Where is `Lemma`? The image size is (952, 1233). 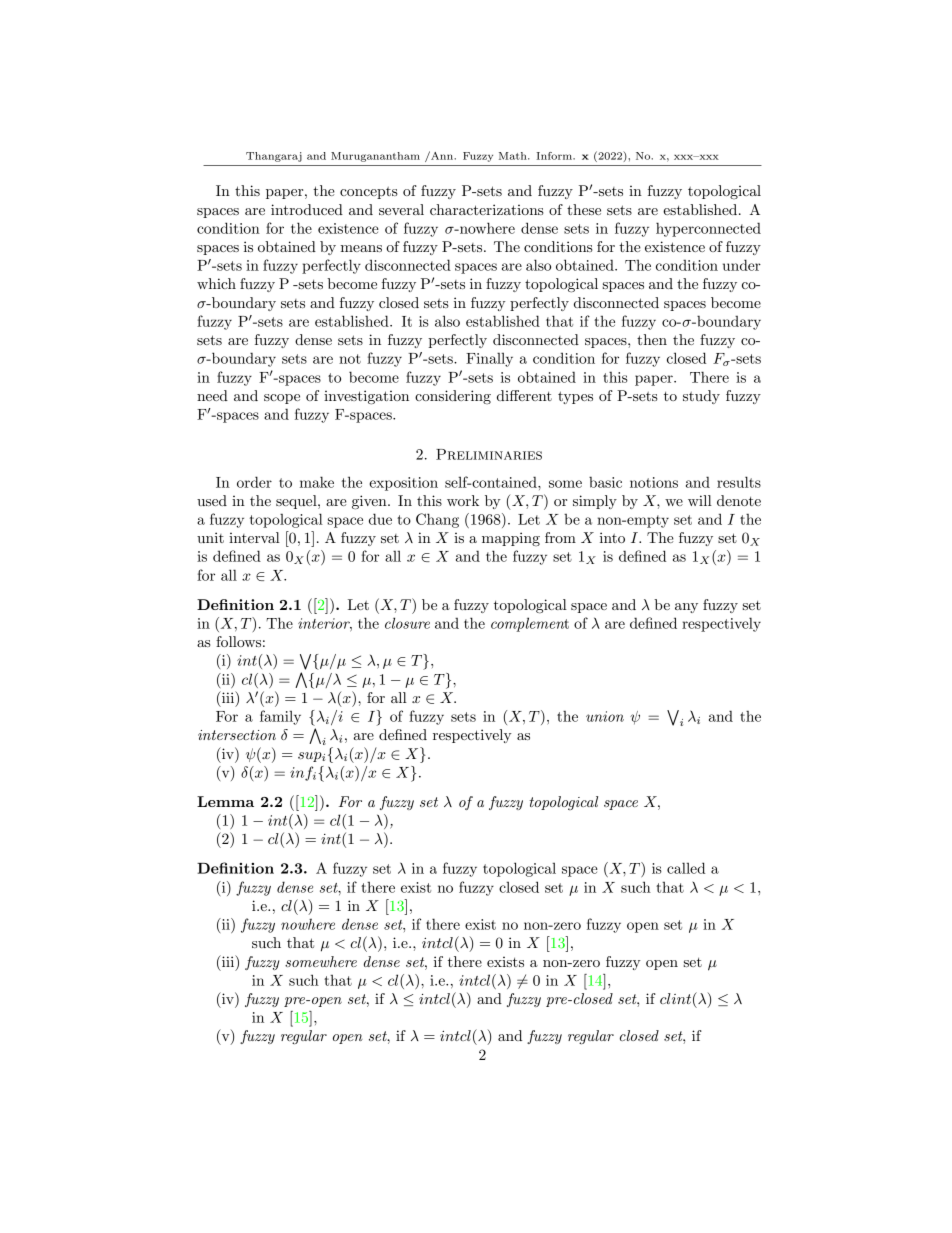 Lemma is located at coordinates (225, 801).
